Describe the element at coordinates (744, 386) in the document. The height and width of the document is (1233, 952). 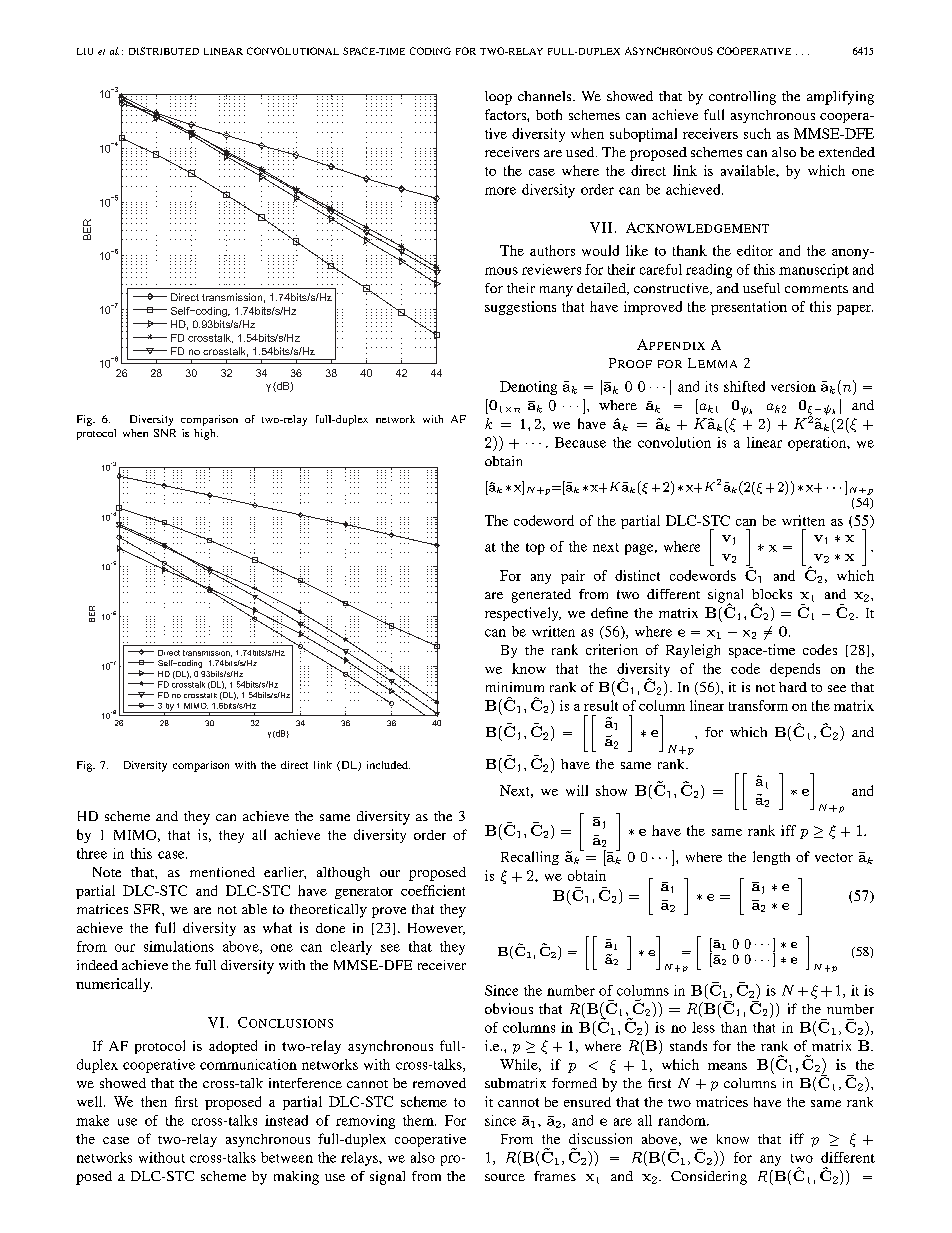
I see `shifted` at that location.
